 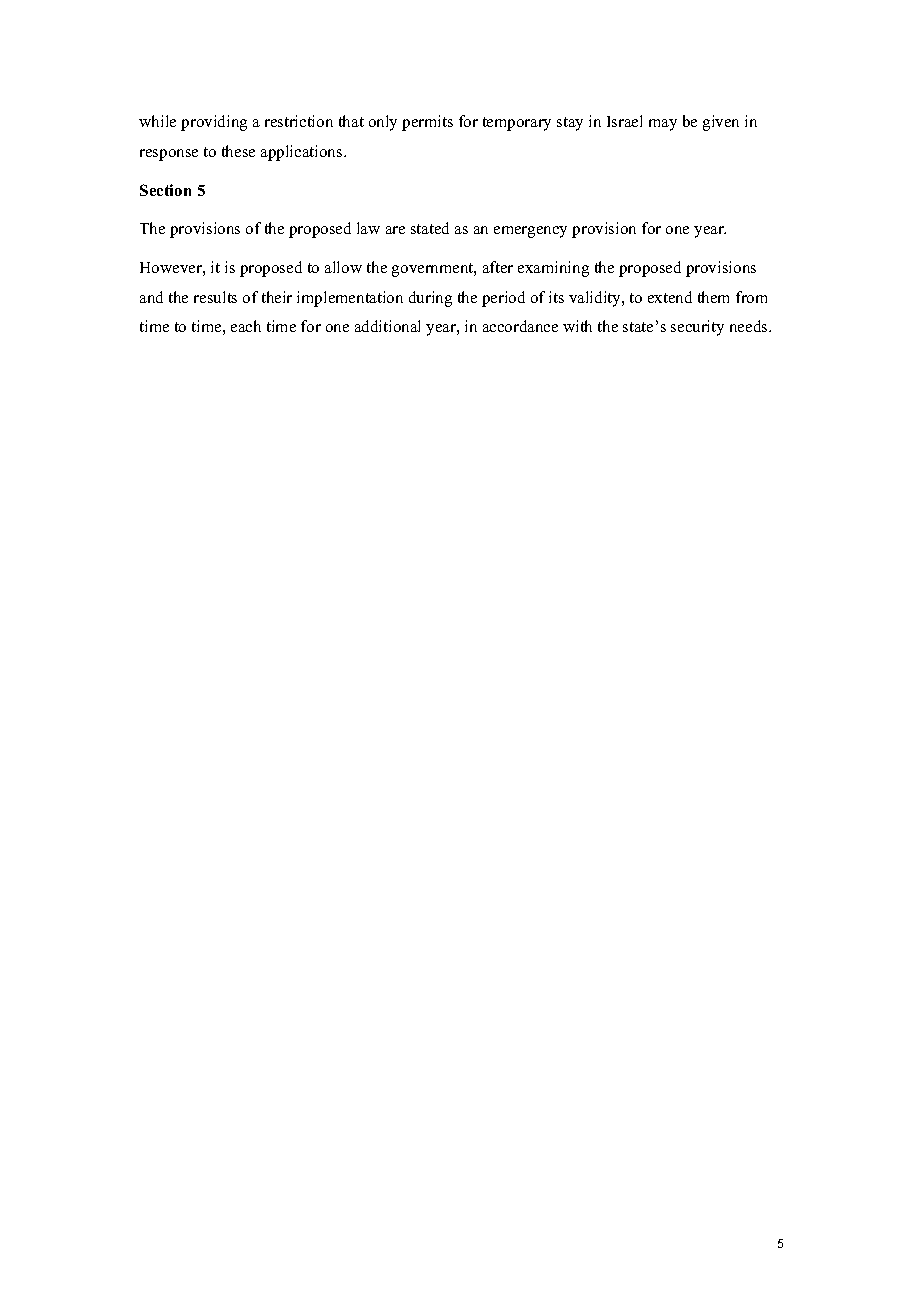 I want to click on are, so click(x=395, y=230).
